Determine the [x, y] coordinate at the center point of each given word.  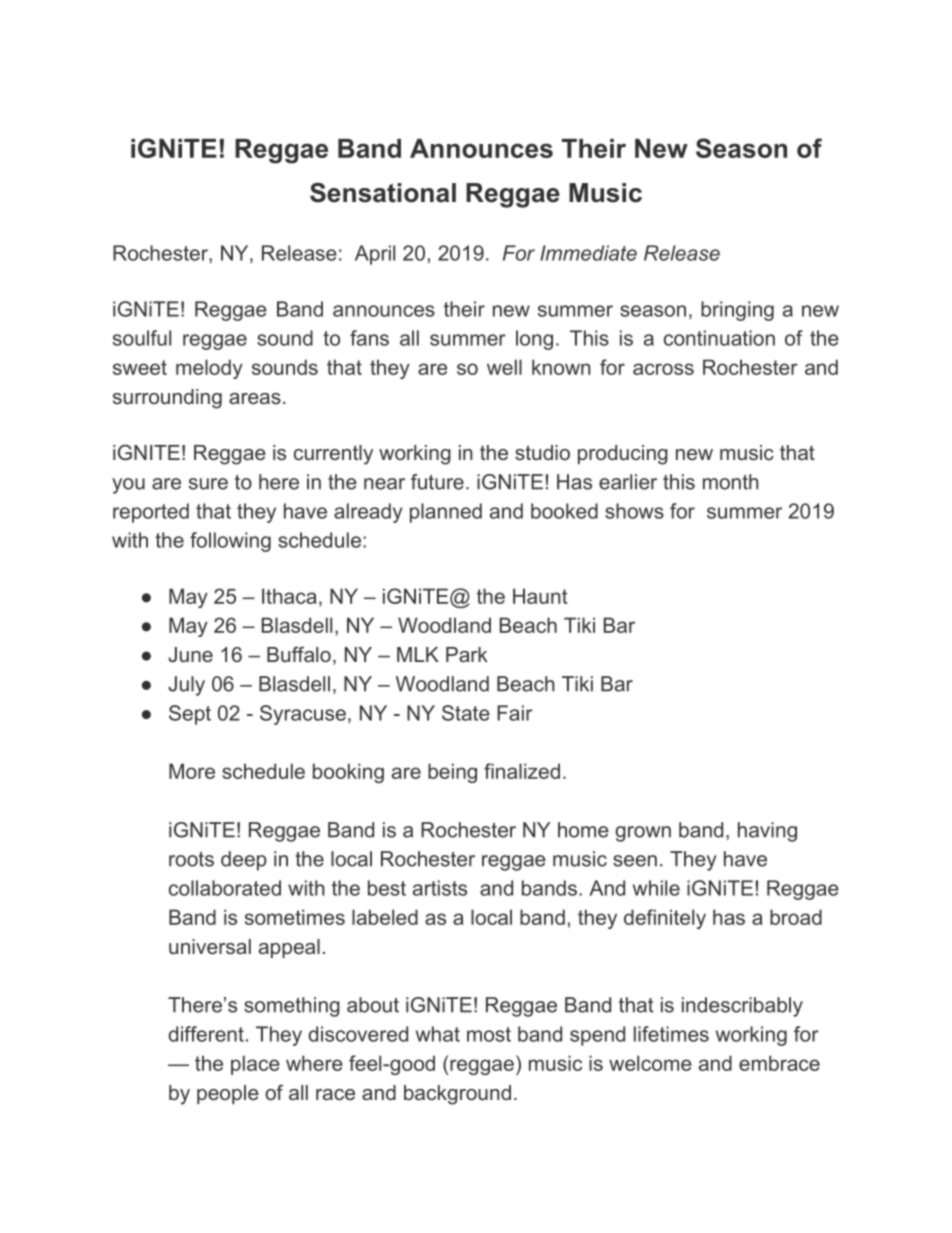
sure [208, 484]
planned [446, 513]
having [767, 832]
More [192, 771]
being [452, 773]
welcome [650, 1063]
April [375, 255]
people [228, 1094]
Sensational [383, 192]
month [731, 482]
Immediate [588, 253]
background [457, 1095]
